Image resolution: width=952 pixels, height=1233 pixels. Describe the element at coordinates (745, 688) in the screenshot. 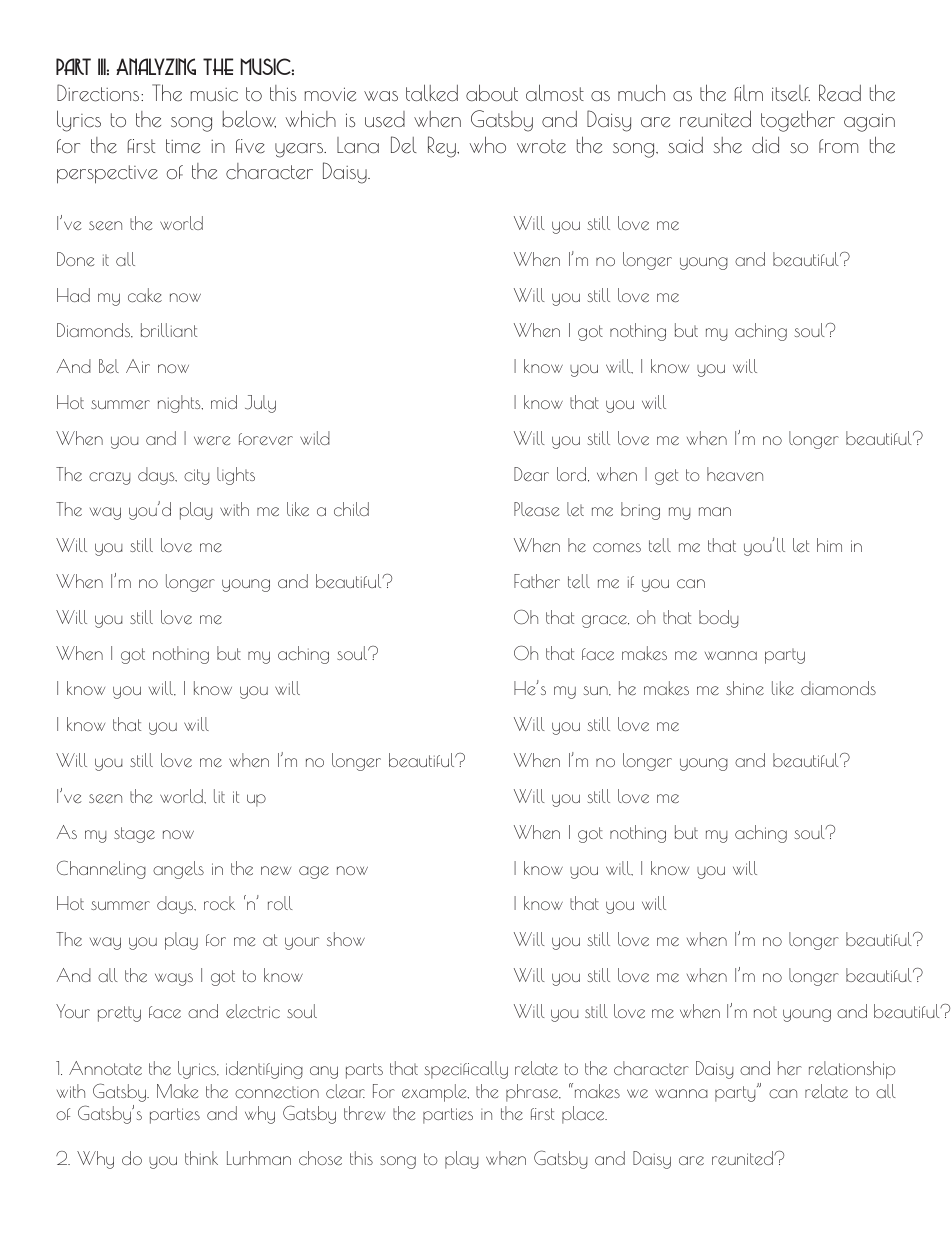

I see `shine` at that location.
